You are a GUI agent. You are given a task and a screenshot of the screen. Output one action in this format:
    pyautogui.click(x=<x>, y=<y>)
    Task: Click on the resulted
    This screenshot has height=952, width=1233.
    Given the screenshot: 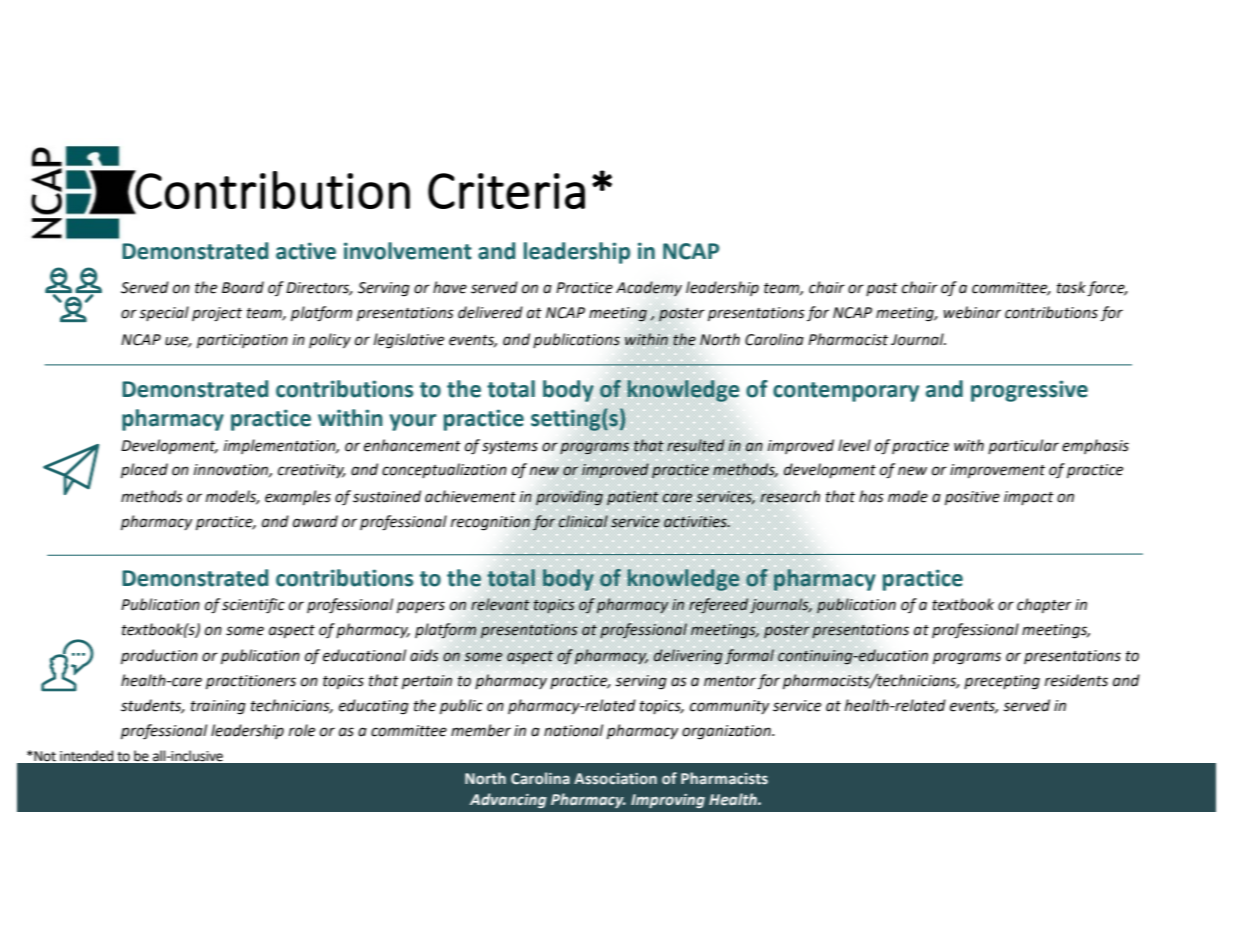 What is the action you would take?
    pyautogui.click(x=696, y=445)
